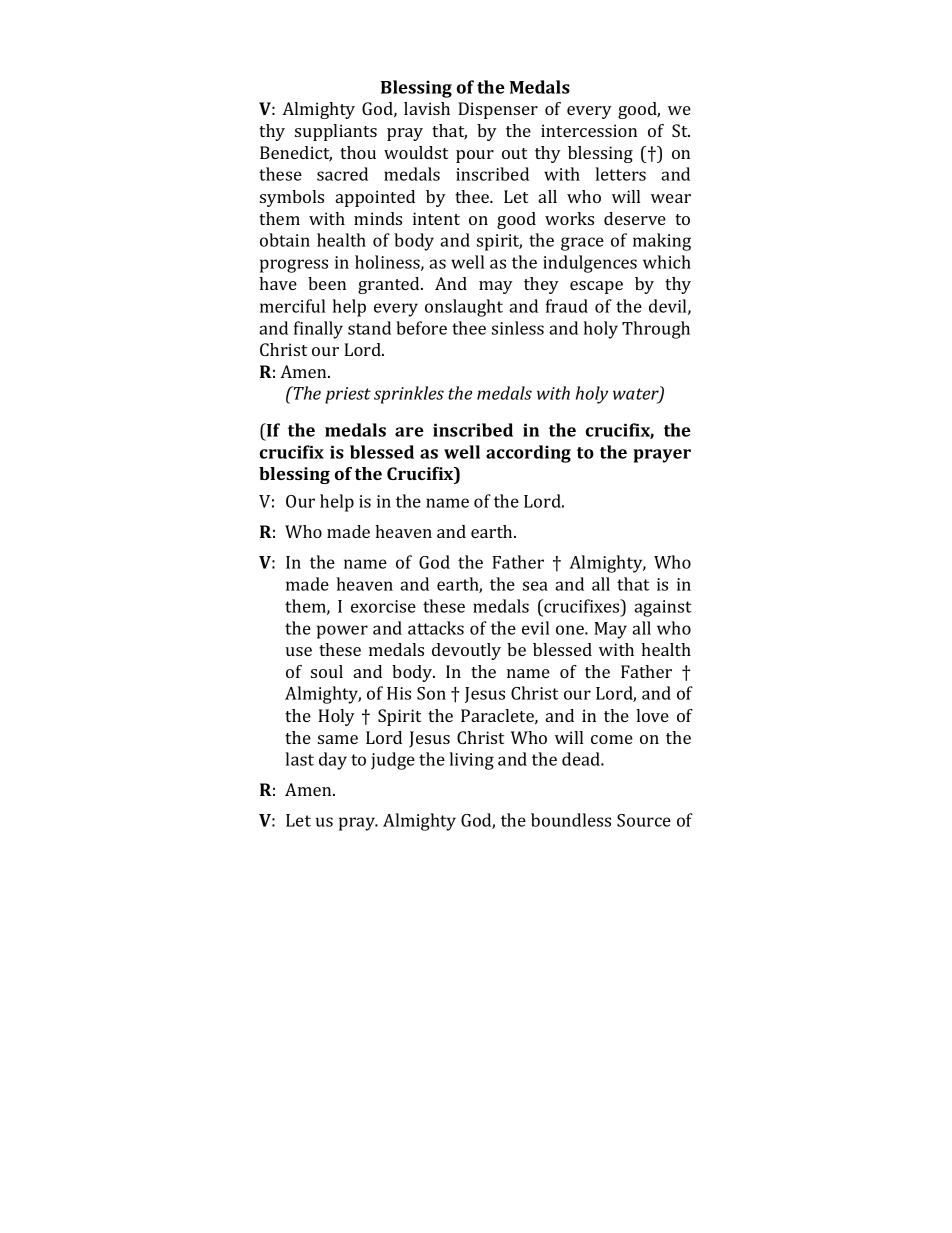 The width and height of the screenshot is (952, 1233). I want to click on thou, so click(358, 152).
